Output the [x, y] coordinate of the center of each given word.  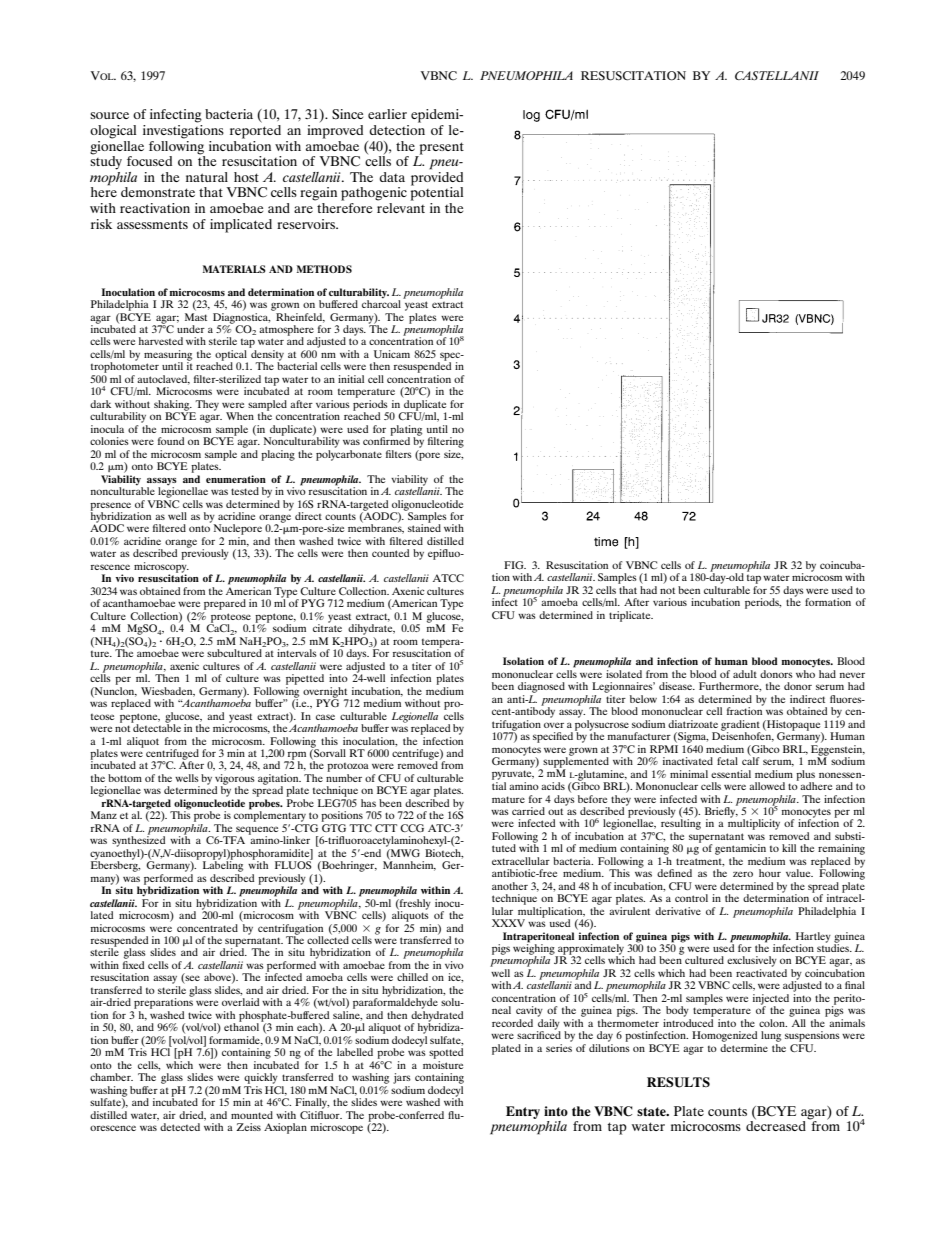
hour [770, 873]
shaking [173, 406]
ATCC [448, 578]
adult [745, 674]
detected [180, 1127]
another [510, 886]
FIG [515, 565]
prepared [225, 604]
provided [437, 178]
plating [406, 431]
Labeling [223, 865]
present [441, 148]
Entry [523, 1112]
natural [207, 177]
